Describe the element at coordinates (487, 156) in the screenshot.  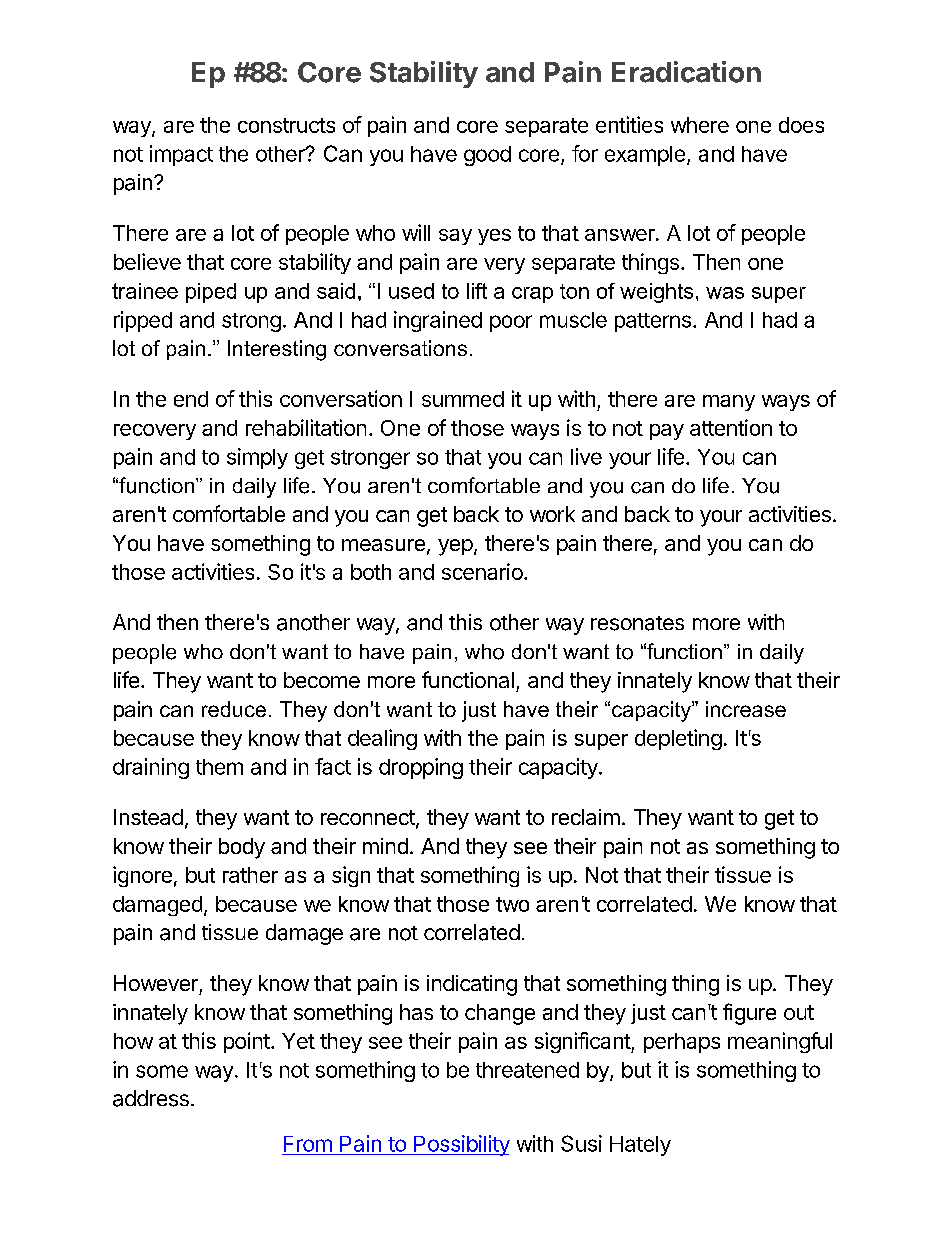
I see `good` at that location.
